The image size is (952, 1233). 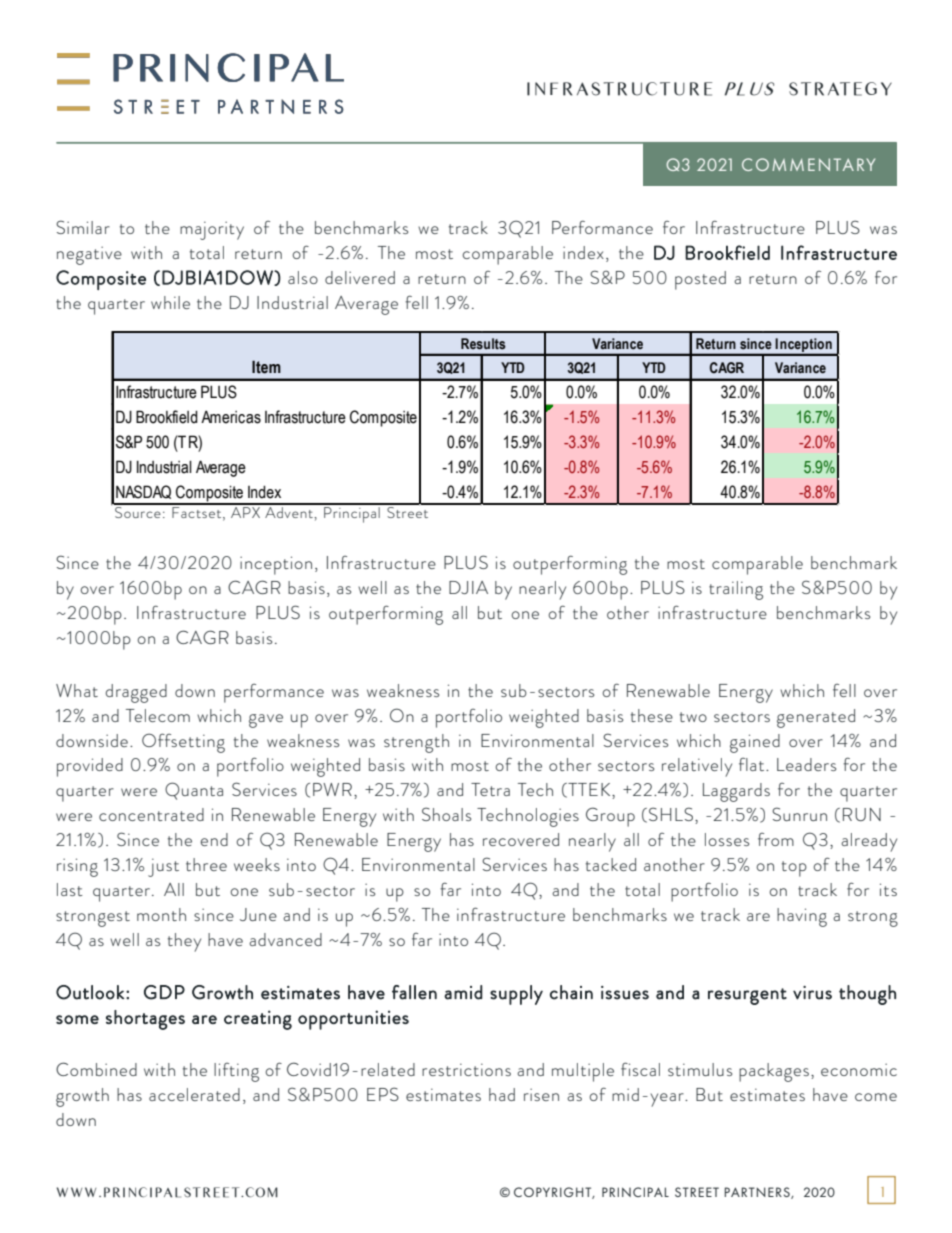 I want to click on having, so click(x=802, y=917).
